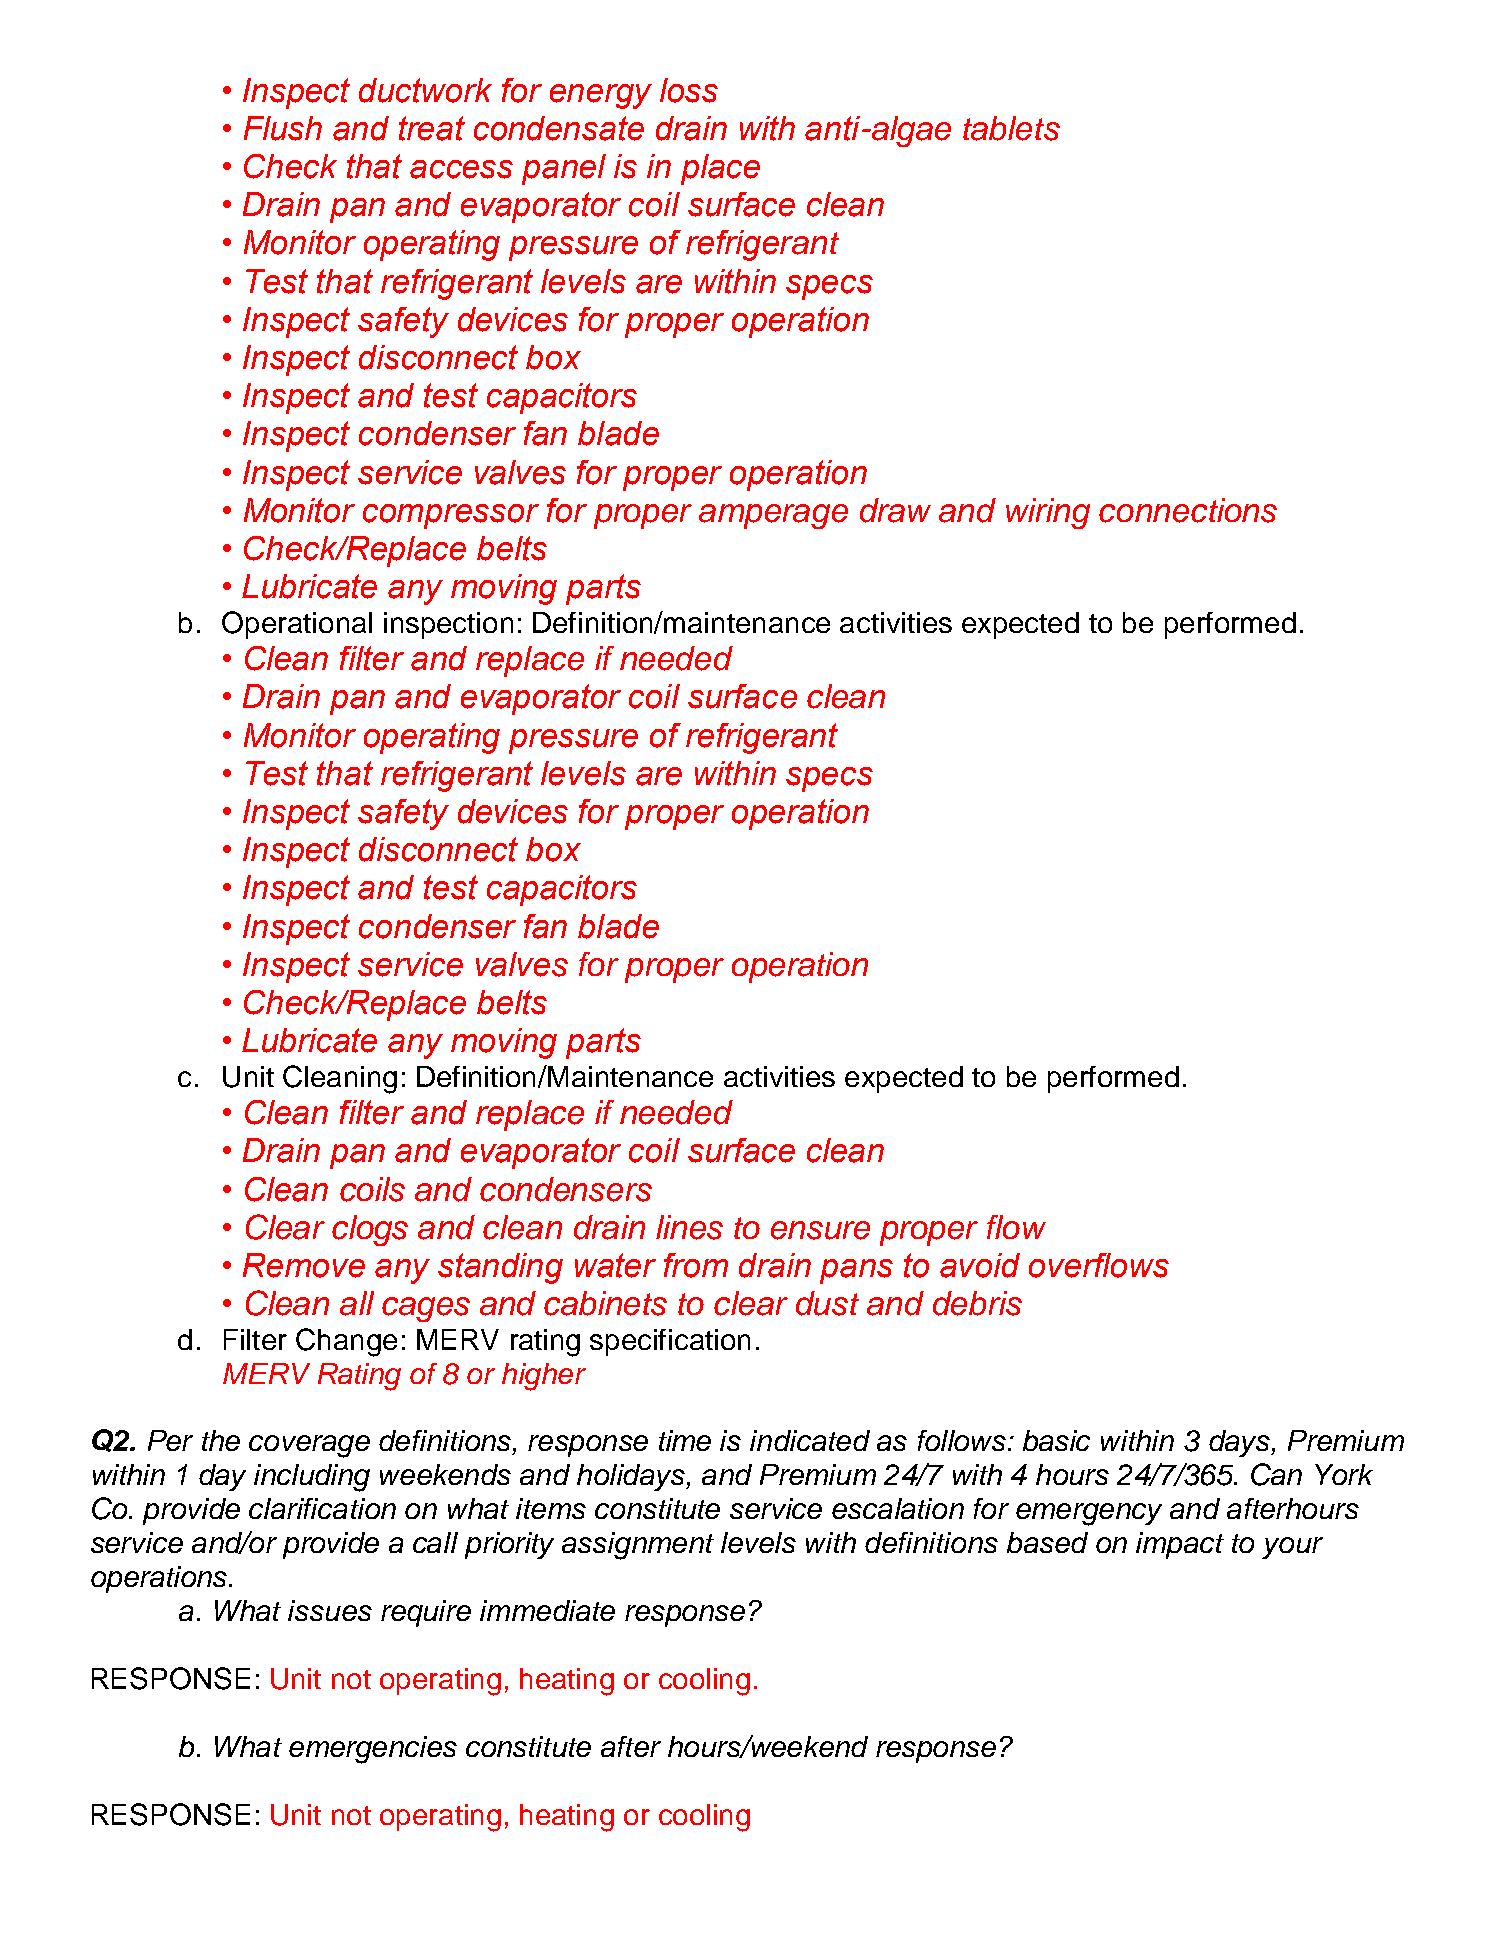 This screenshot has height=1948, width=1505. I want to click on amperage, so click(773, 516).
